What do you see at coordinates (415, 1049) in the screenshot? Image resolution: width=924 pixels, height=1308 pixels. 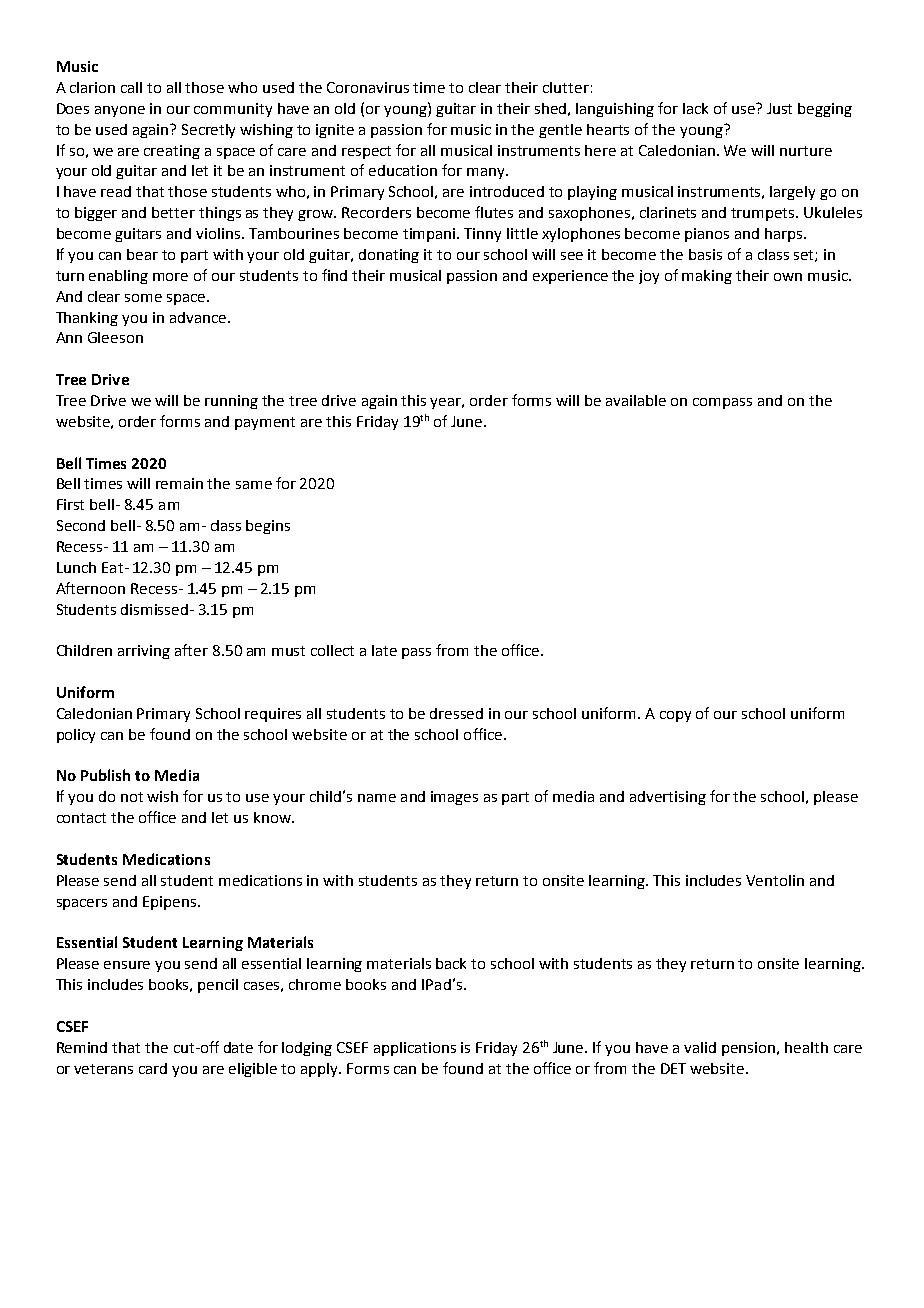 I see `applications` at bounding box center [415, 1049].
